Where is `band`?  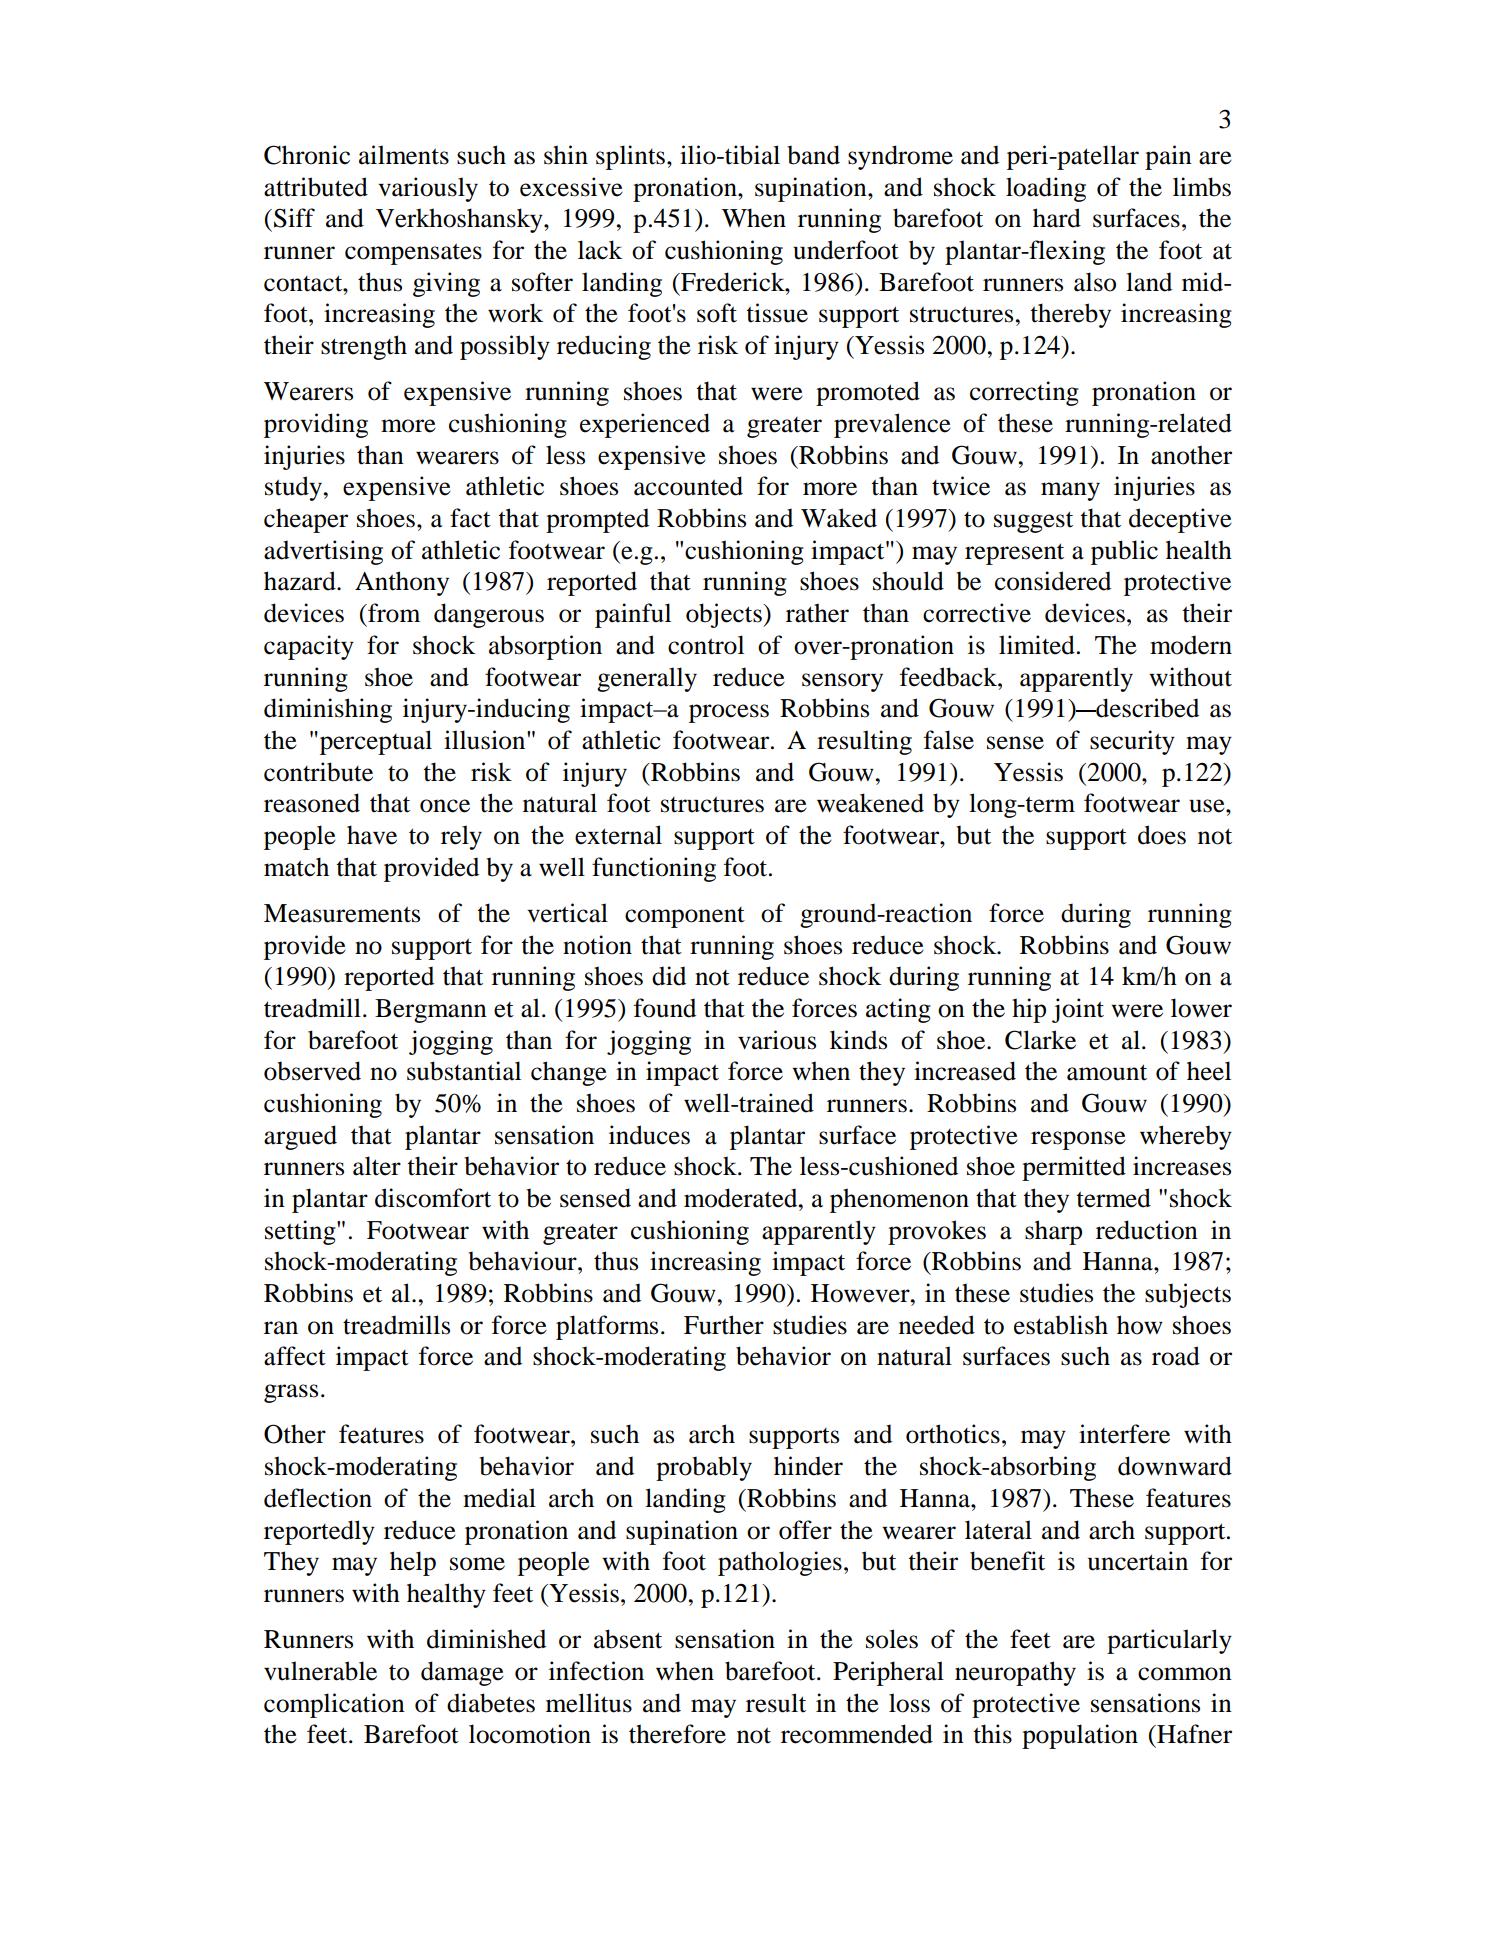
band is located at coordinates (813, 155).
